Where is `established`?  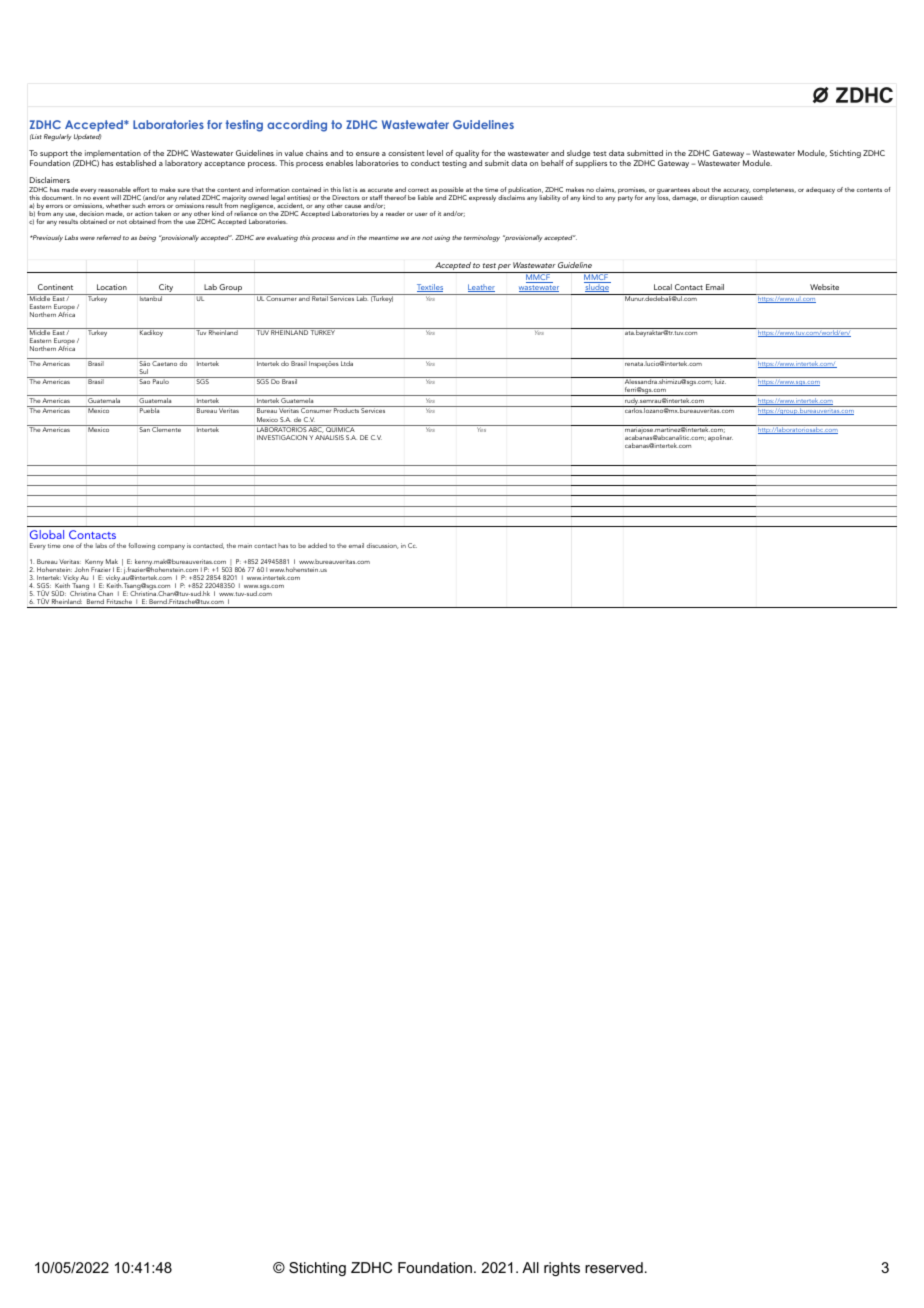 established is located at coordinates (136, 163).
